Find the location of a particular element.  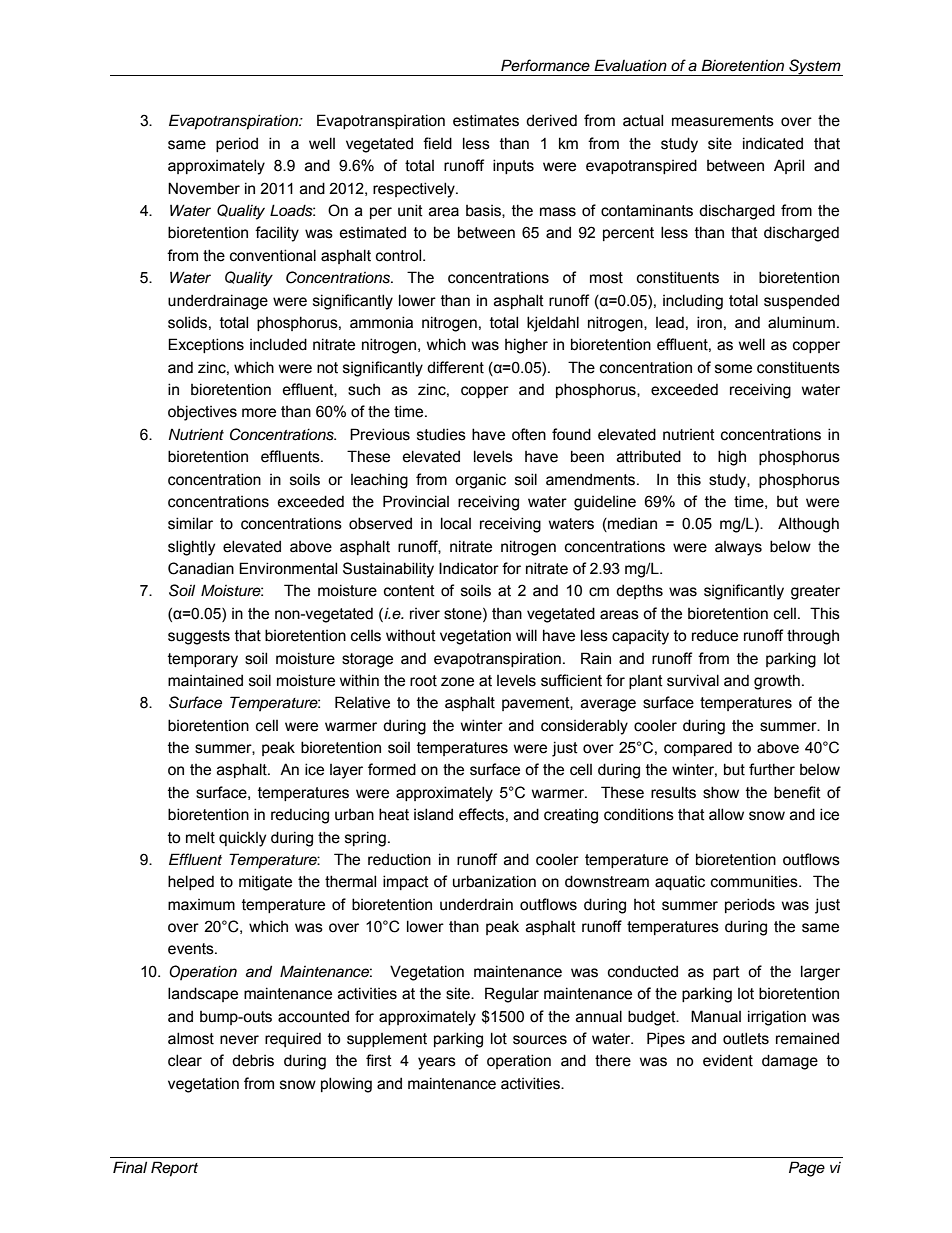

reduce is located at coordinates (715, 635).
